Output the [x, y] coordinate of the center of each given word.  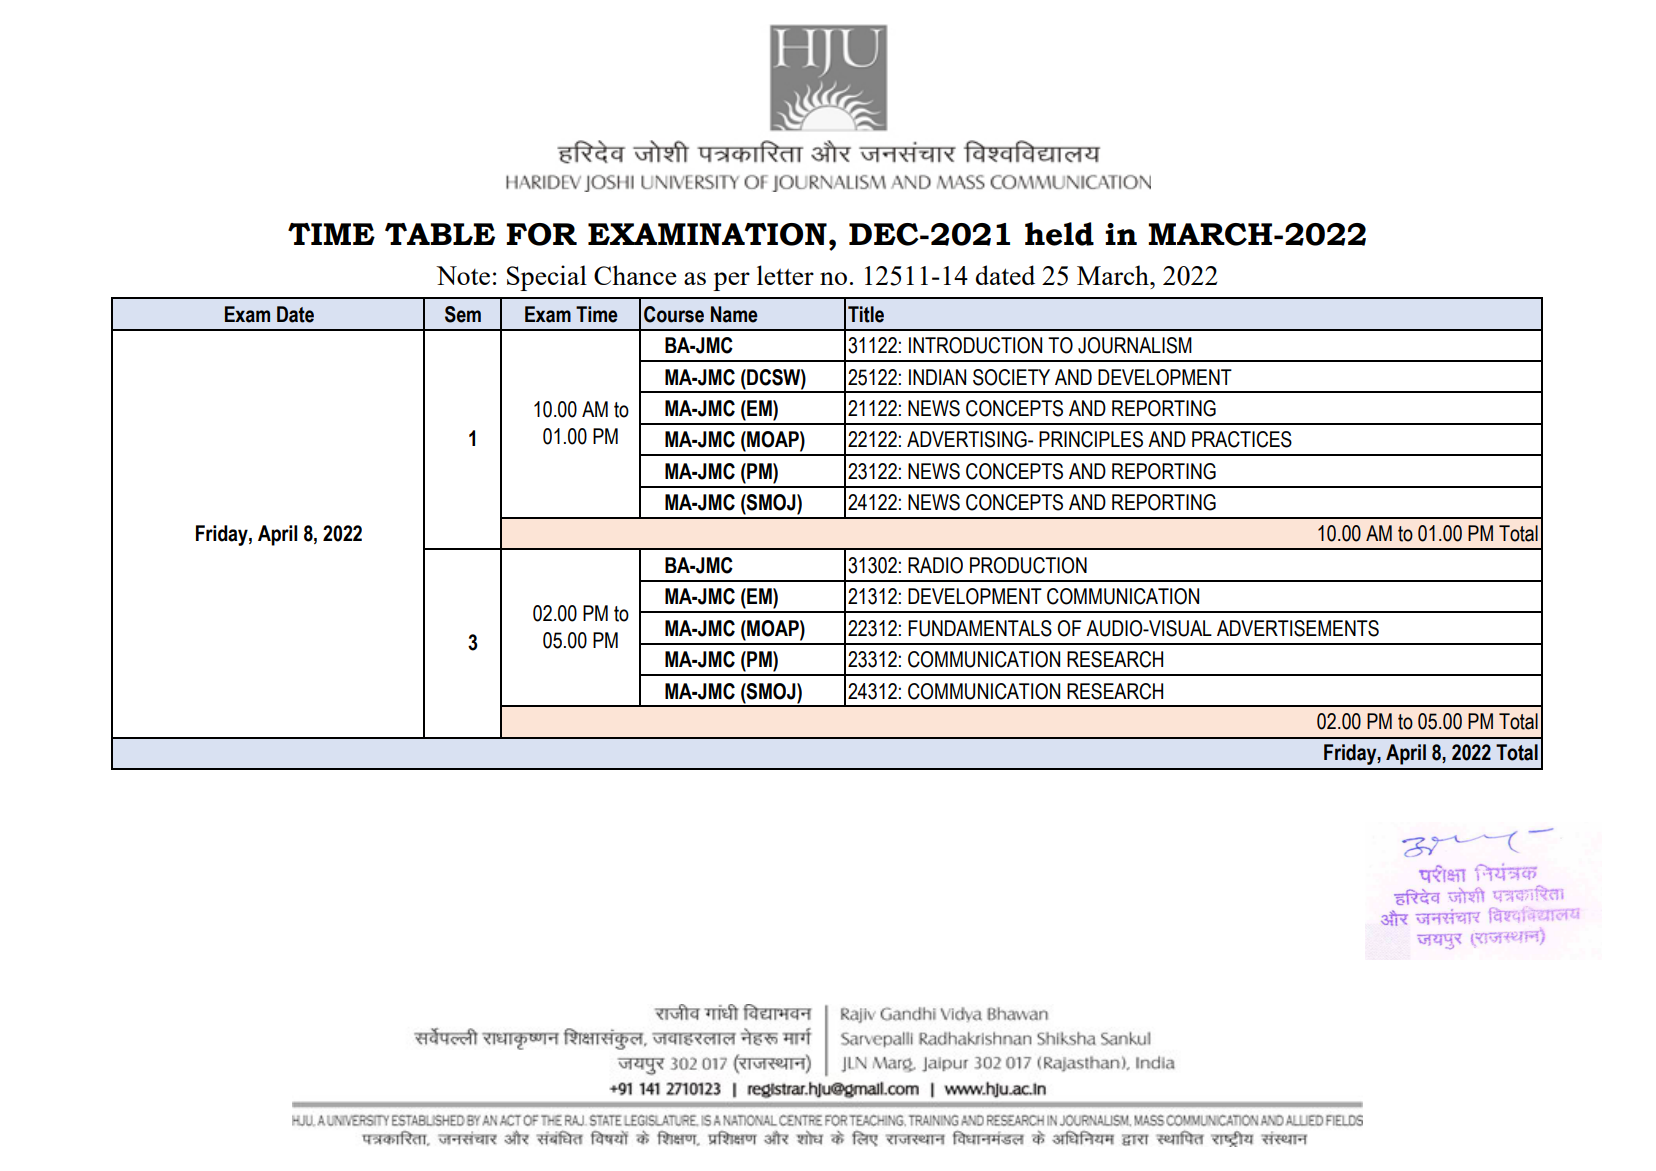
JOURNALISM [1135, 345]
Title [866, 314]
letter [785, 275]
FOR [541, 234]
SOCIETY [1011, 377]
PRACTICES [1242, 439]
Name [734, 314]
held [1059, 234]
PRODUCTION [1028, 565]
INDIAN [937, 377]
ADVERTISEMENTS [1298, 628]
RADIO [935, 565]
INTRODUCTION [975, 345]
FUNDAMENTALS [980, 628]
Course [674, 314]
